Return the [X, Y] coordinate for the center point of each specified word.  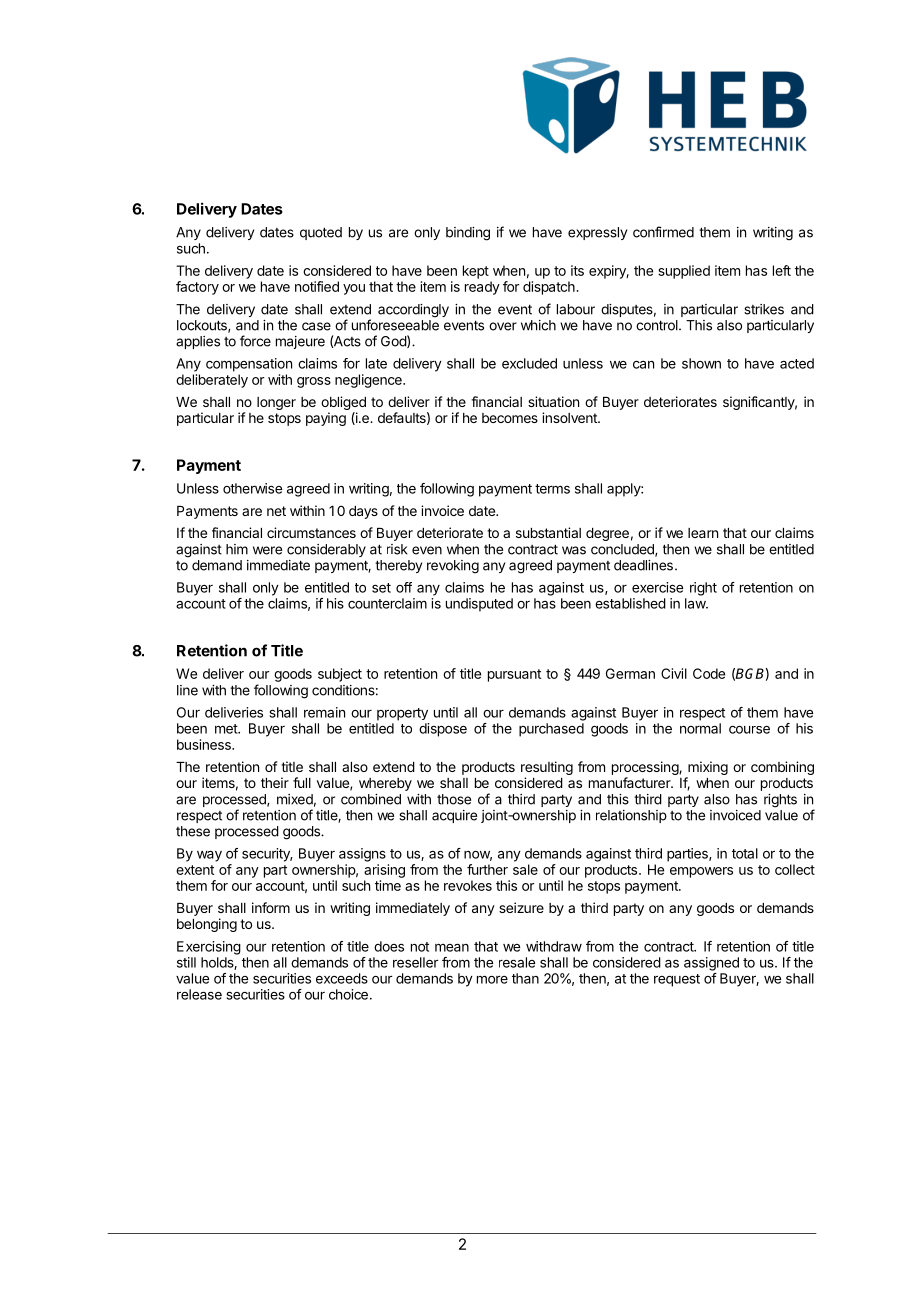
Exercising [209, 948]
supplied [684, 272]
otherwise [252, 488]
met [227, 729]
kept [476, 272]
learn [703, 533]
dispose [443, 730]
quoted [321, 233]
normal [700, 728]
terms [552, 489]
